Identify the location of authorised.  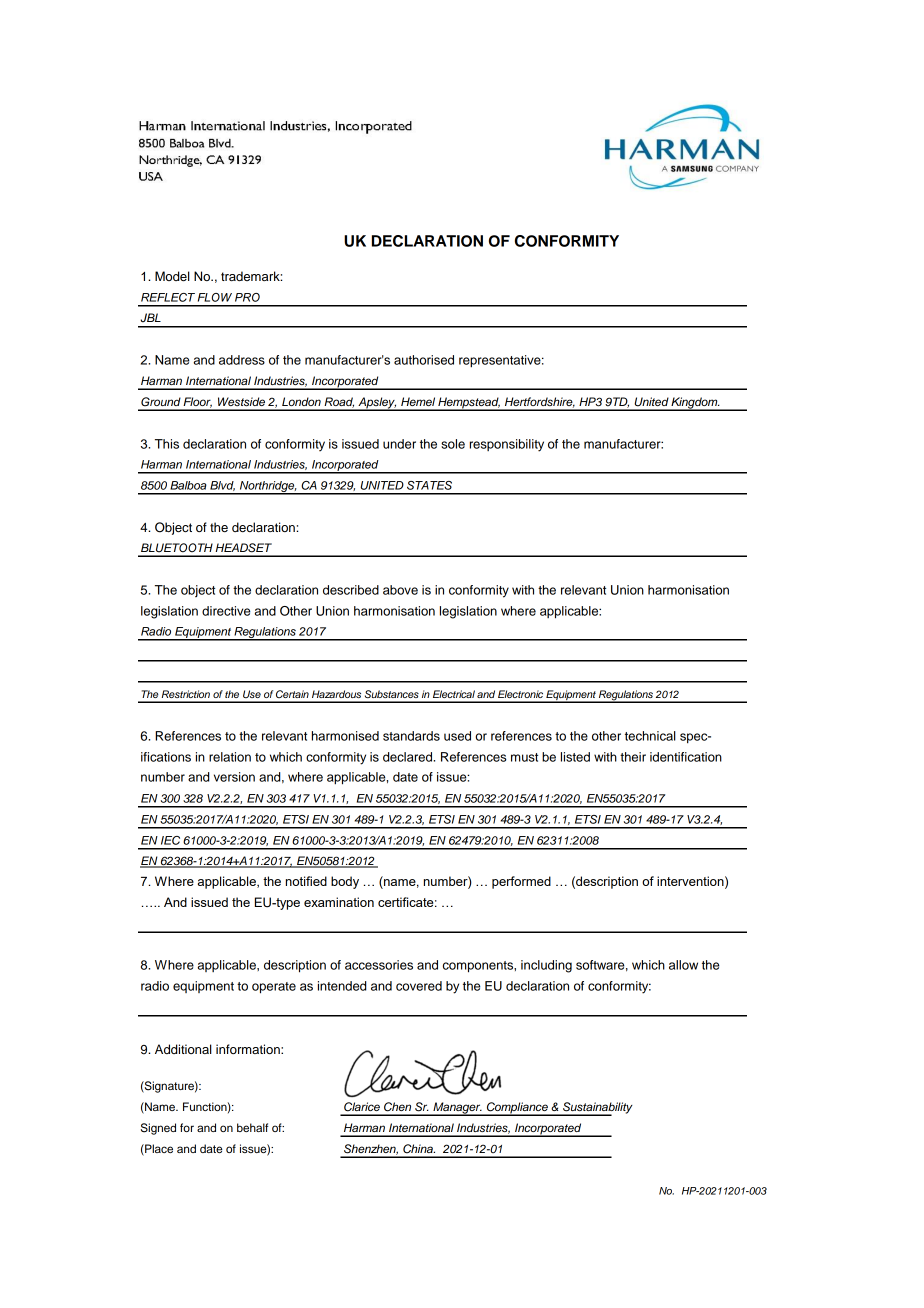
(424, 360).
